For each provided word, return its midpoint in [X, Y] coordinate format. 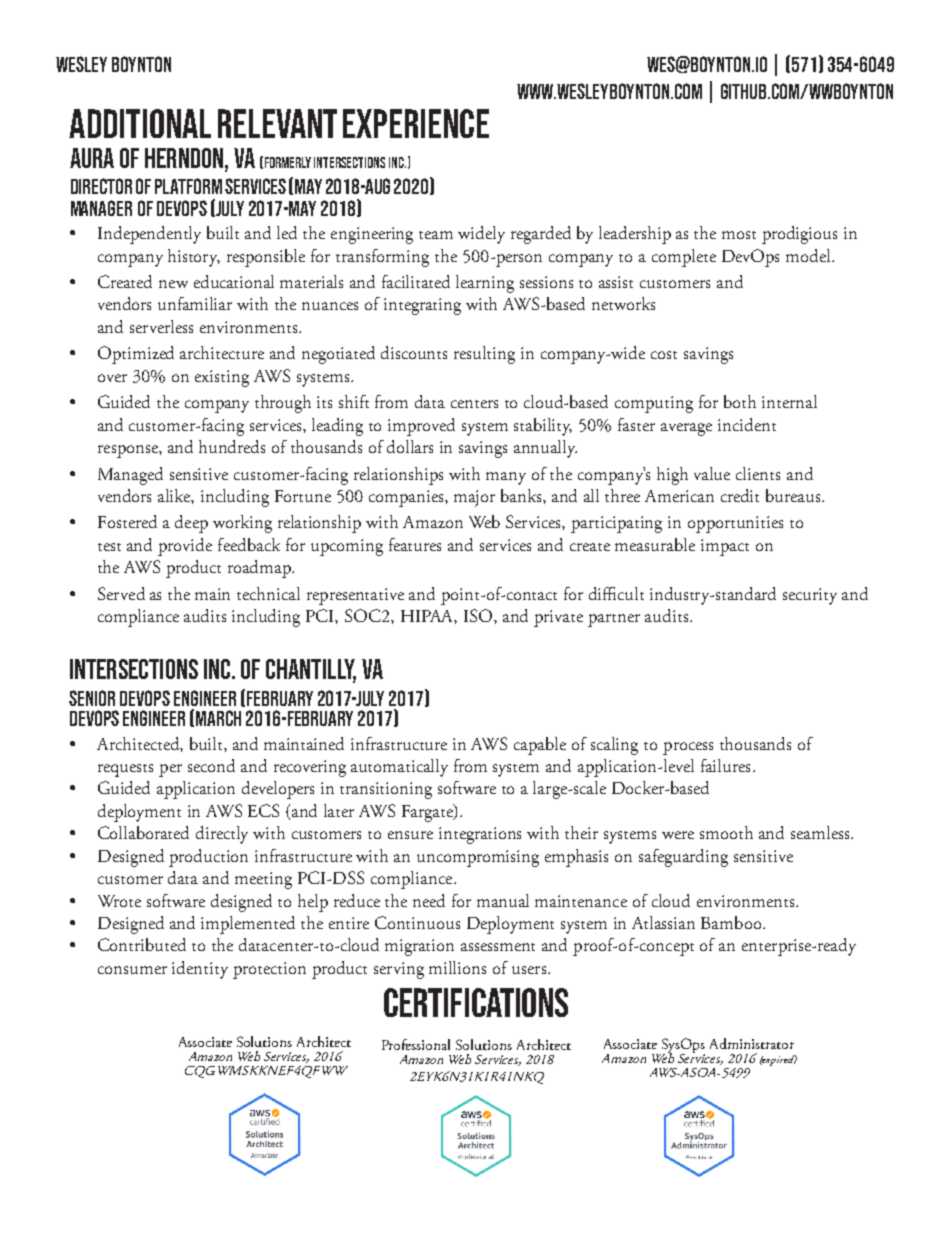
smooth [726, 832]
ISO [479, 615]
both [740, 401]
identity [200, 970]
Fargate [428, 813]
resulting [484, 355]
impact [725, 547]
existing [222, 378]
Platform [188, 186]
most [739, 235]
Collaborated [143, 832]
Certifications [476, 1002]
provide [185, 547]
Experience [416, 123]
